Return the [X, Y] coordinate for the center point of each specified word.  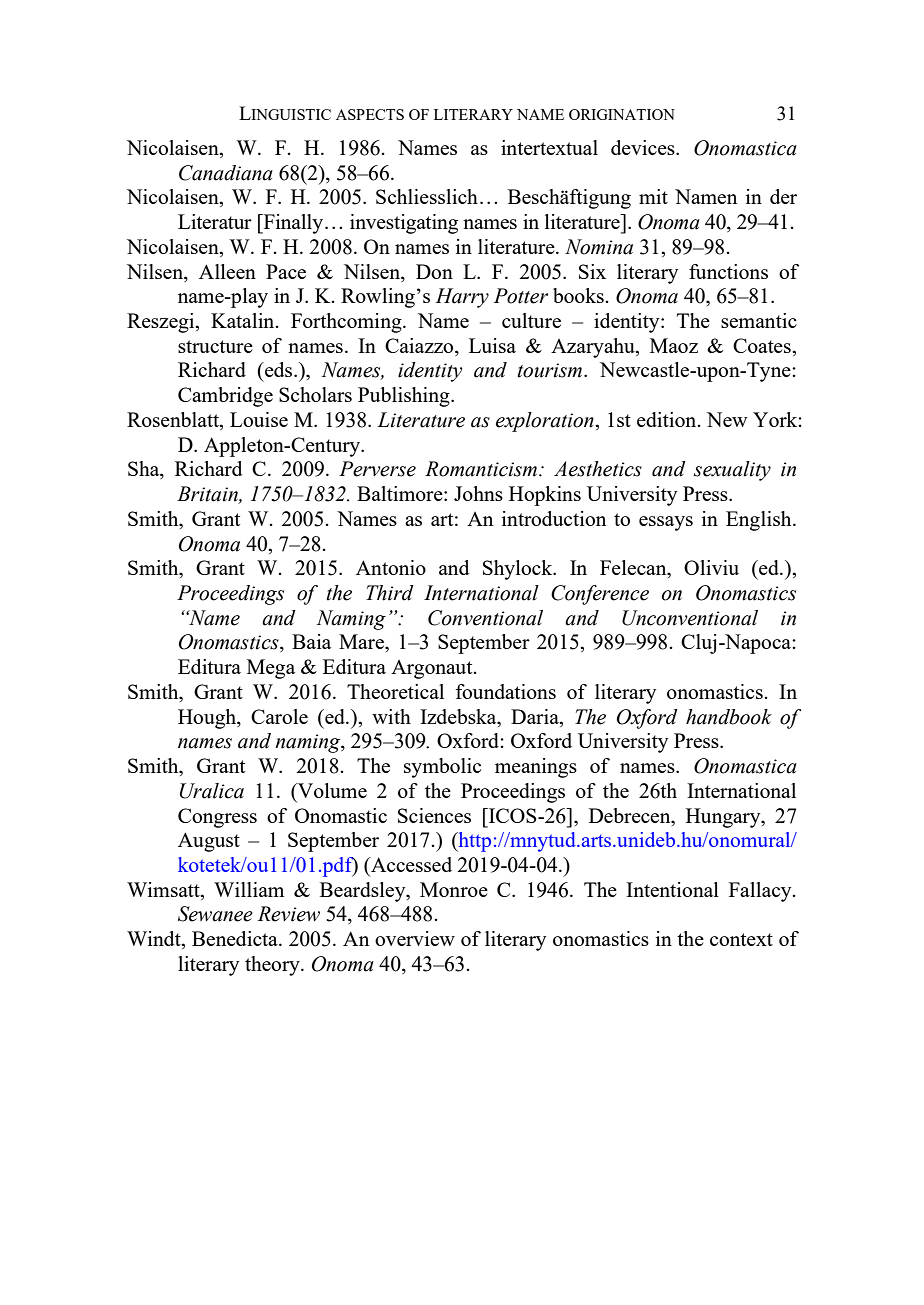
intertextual [549, 147]
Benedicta [236, 938]
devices [644, 147]
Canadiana [226, 173]
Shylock [519, 570]
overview [415, 938]
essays [666, 523]
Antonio [391, 567]
